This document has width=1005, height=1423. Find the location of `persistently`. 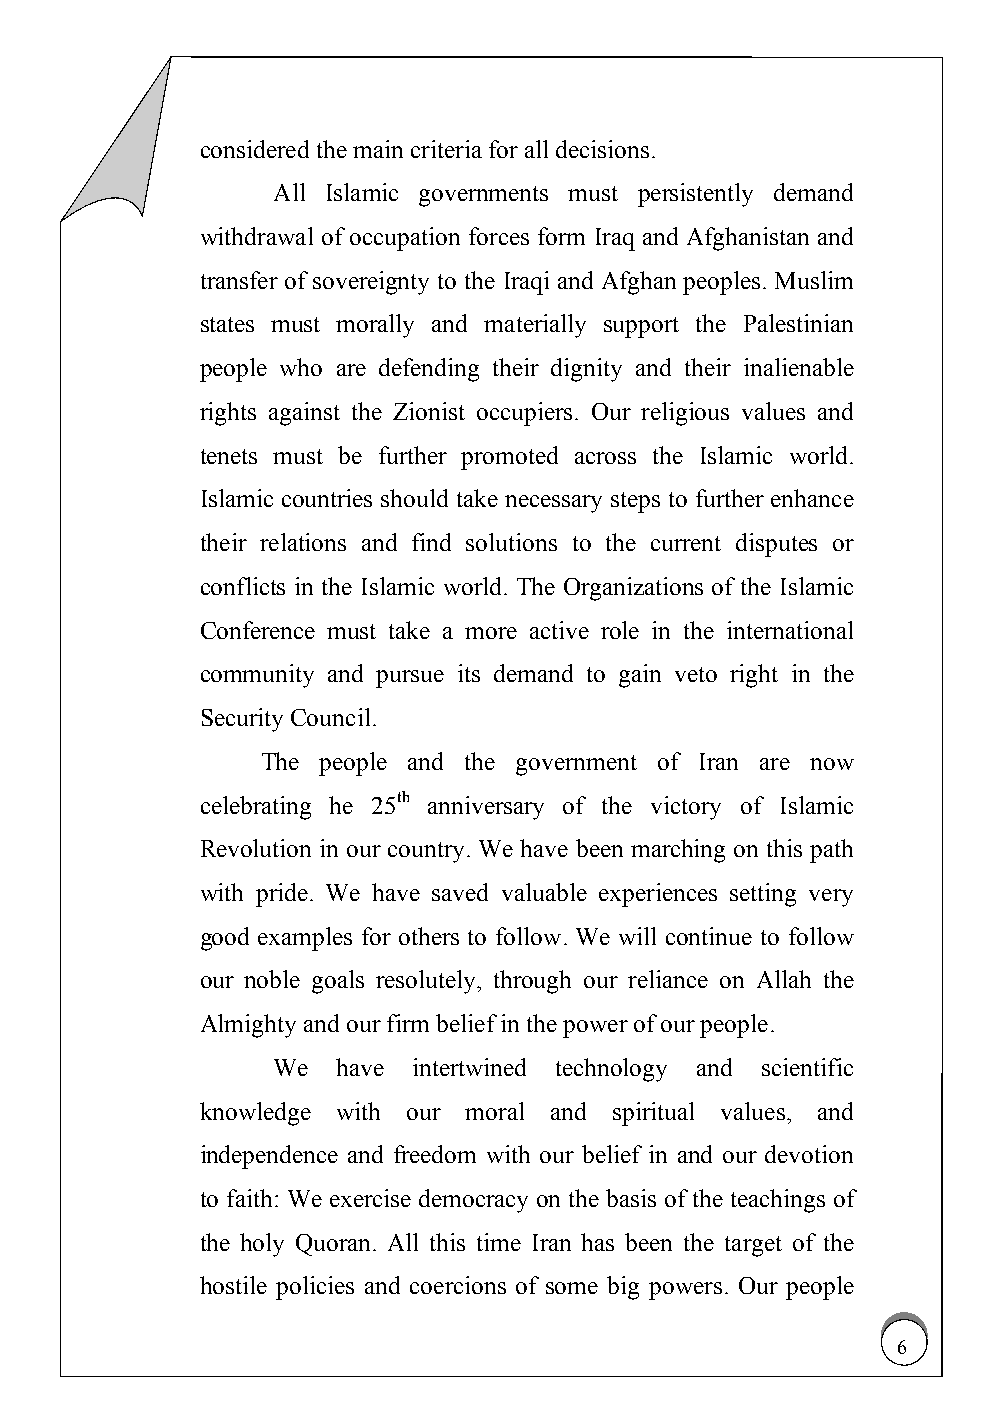

persistently is located at coordinates (695, 195).
